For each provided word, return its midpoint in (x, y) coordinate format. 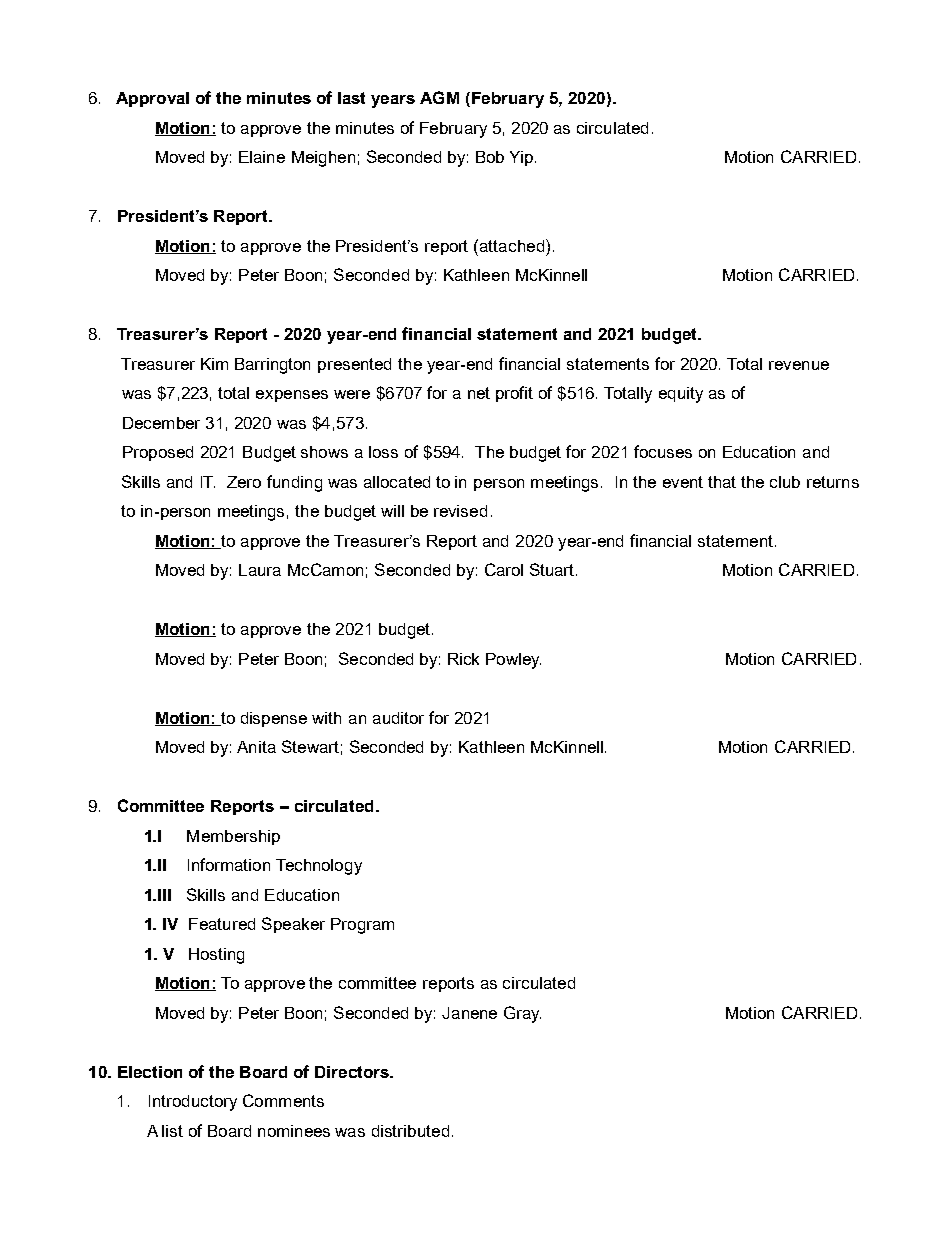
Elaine (262, 157)
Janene (469, 1013)
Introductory (193, 1103)
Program (362, 926)
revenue (799, 365)
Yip (523, 158)
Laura (260, 570)
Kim (214, 364)
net (479, 393)
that (722, 482)
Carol (504, 569)
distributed (410, 1131)
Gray (522, 1014)
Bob (490, 157)
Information (229, 864)
